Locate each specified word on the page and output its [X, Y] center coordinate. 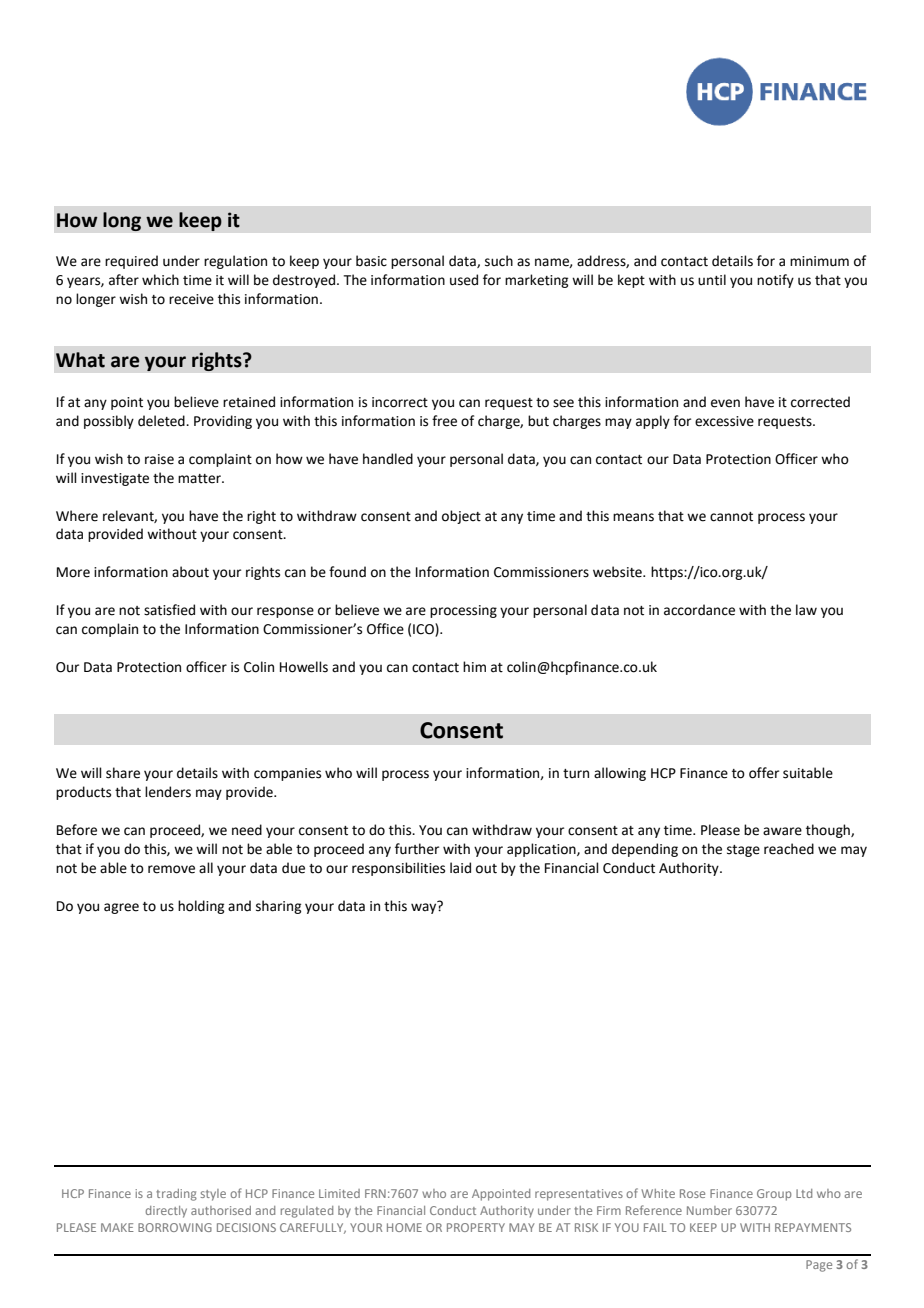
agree [121, 908]
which [160, 280]
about [190, 572]
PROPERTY [476, 1227]
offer [764, 773]
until [712, 280]
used [464, 280]
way [425, 907]
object [461, 517]
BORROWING [175, 1227]
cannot [731, 517]
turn [576, 774]
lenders [168, 792]
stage [743, 851]
